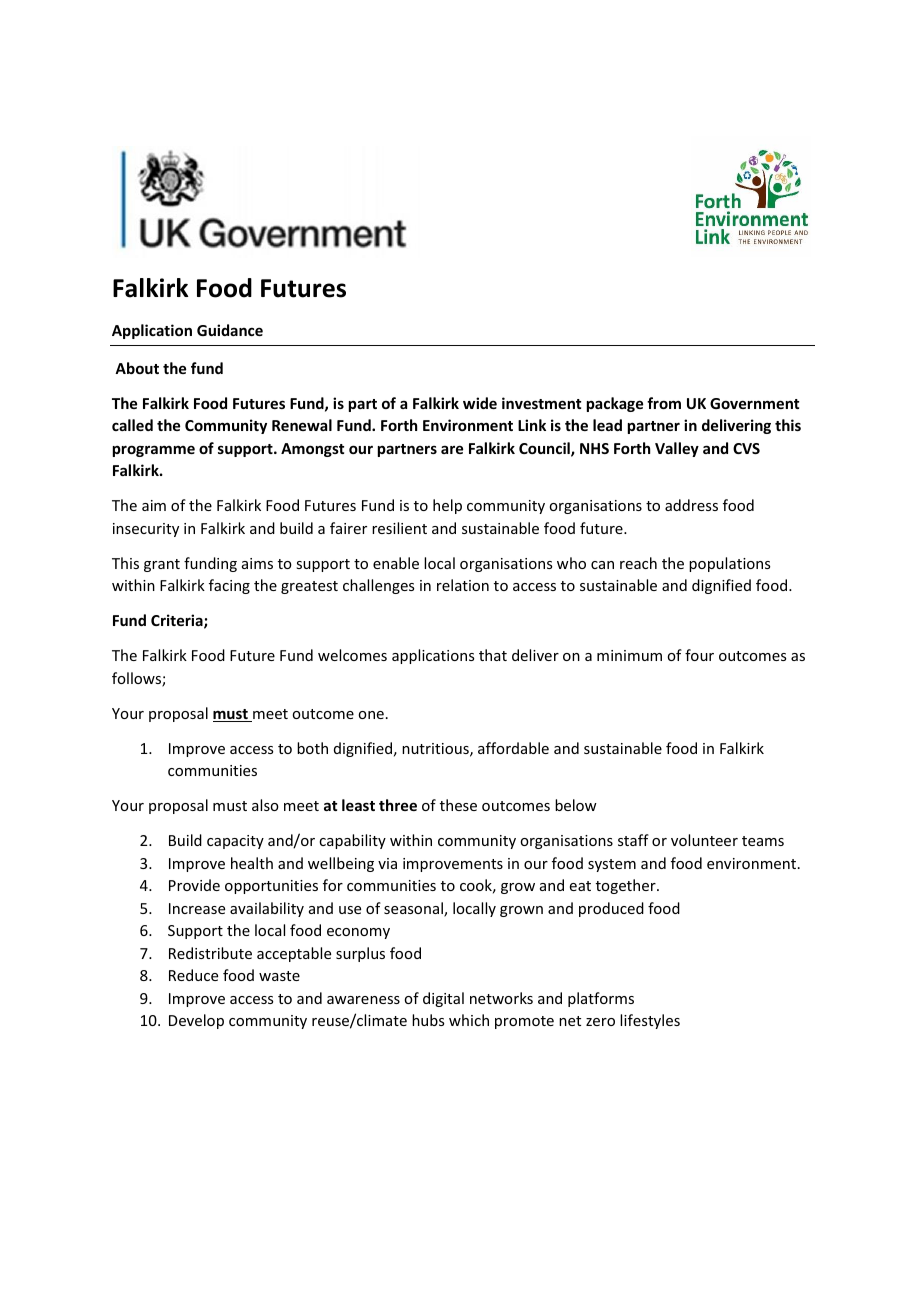 This document has height=1308, width=924. What do you see at coordinates (704, 840) in the document?
I see `volunteer` at bounding box center [704, 840].
